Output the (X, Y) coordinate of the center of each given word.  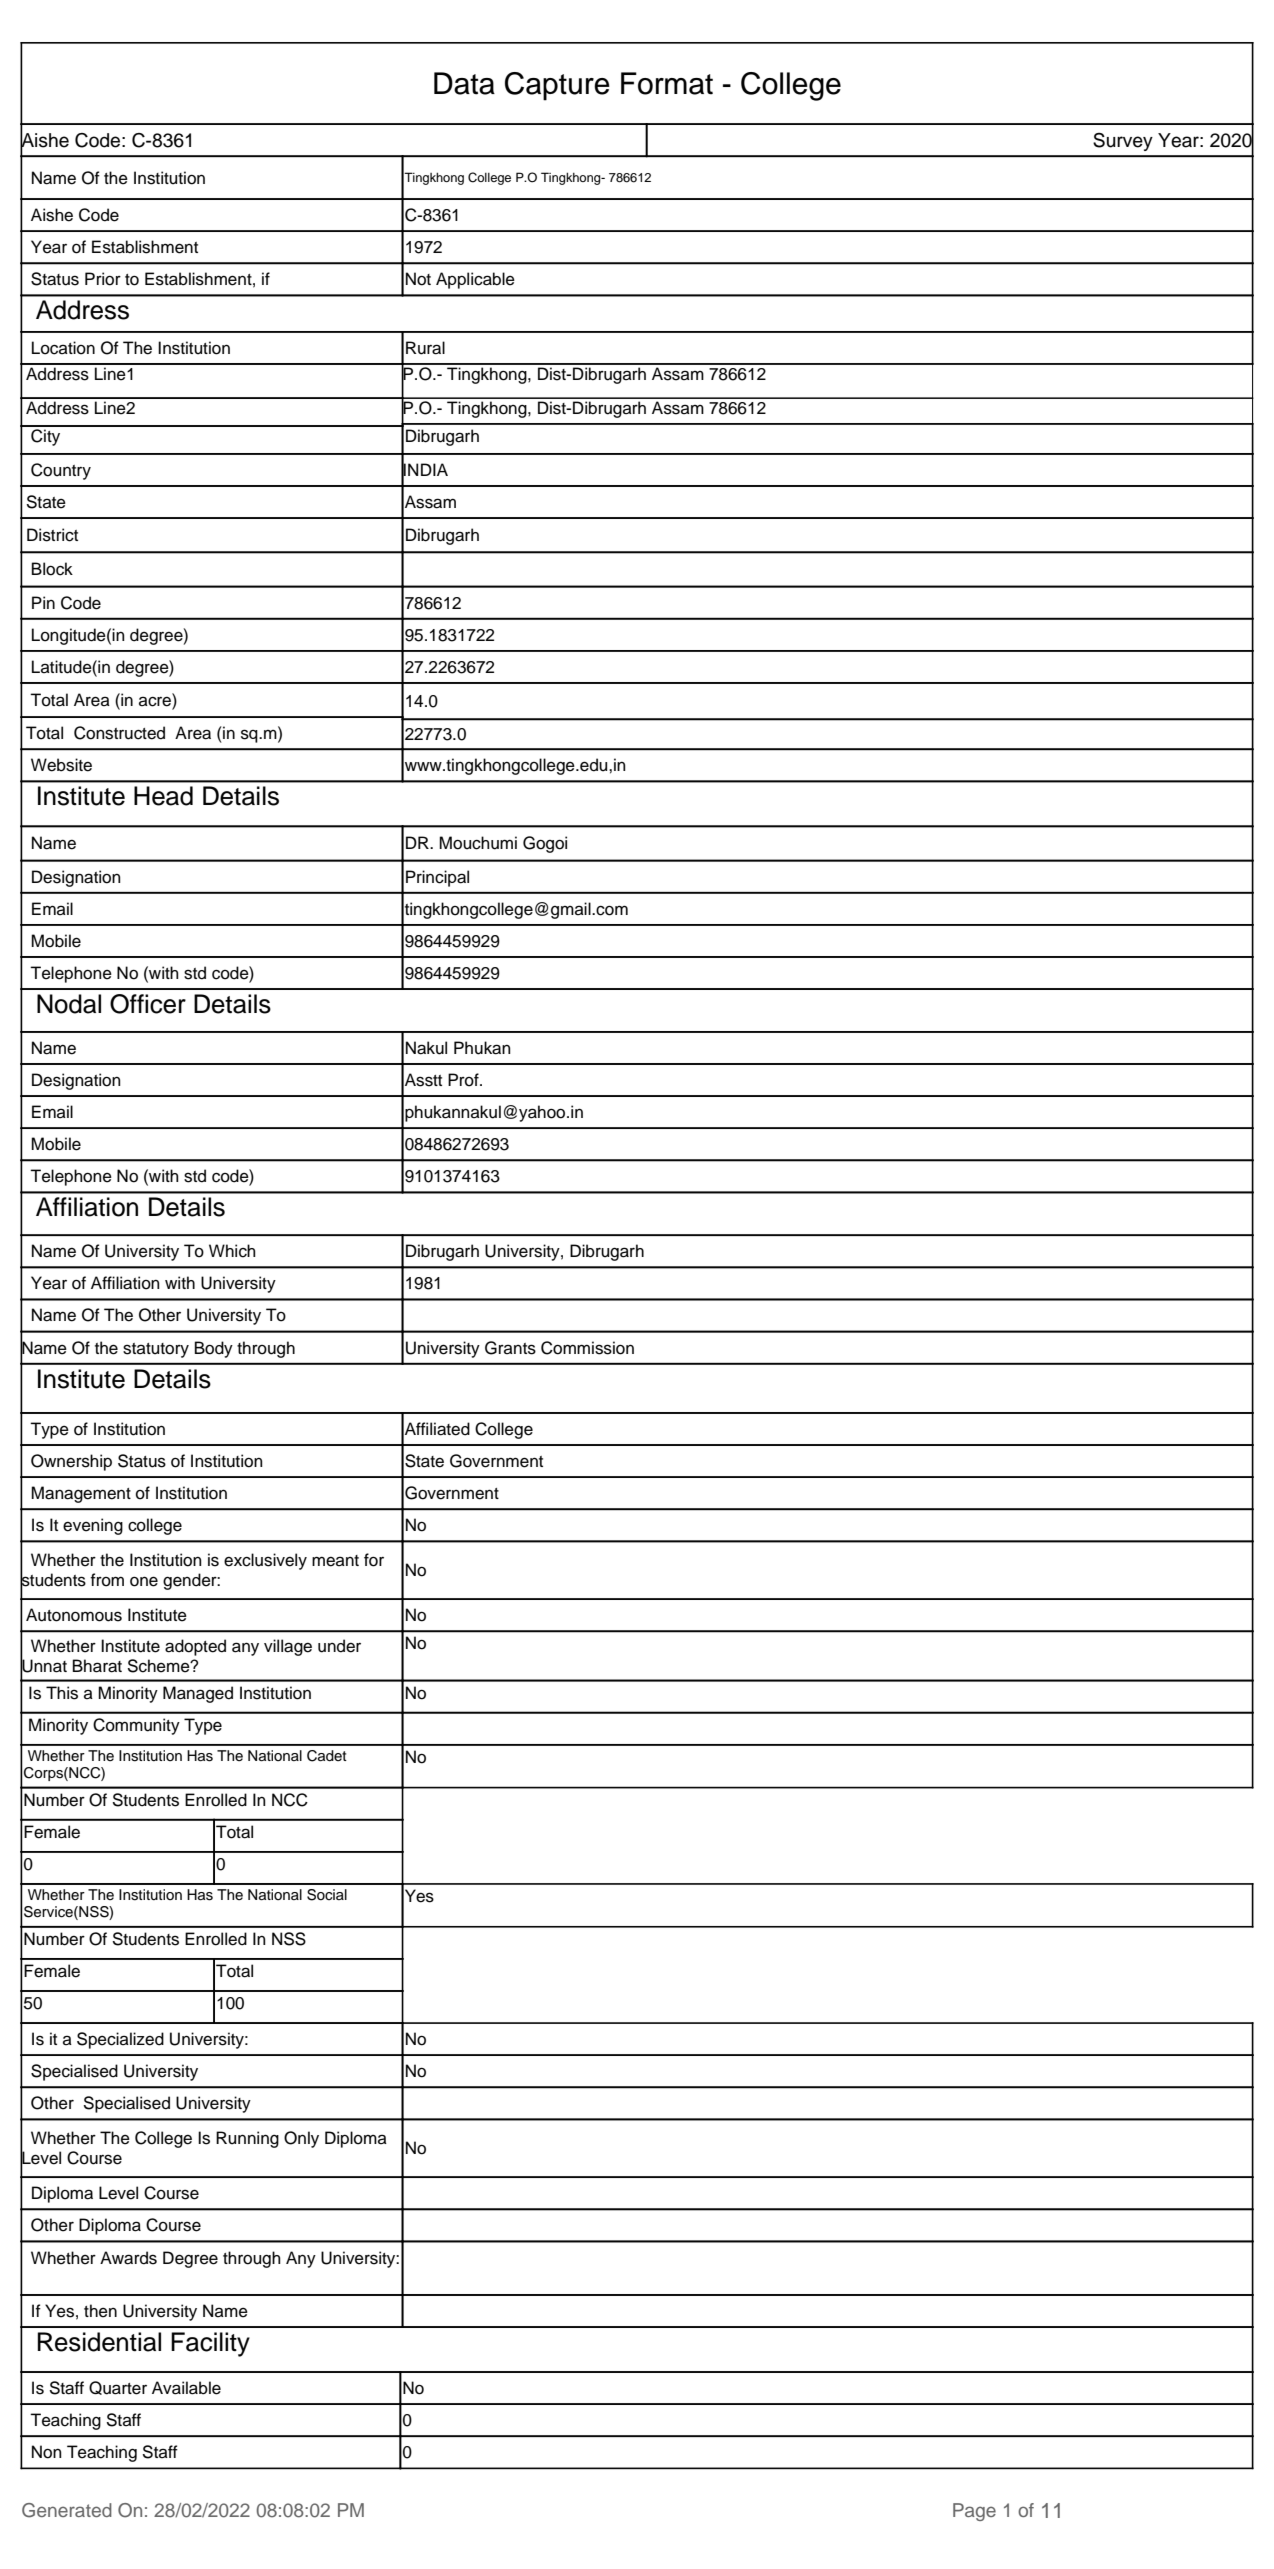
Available (186, 2388)
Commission (587, 1348)
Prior (103, 279)
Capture (557, 86)
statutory (156, 1350)
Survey (1123, 142)
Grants (510, 1348)
